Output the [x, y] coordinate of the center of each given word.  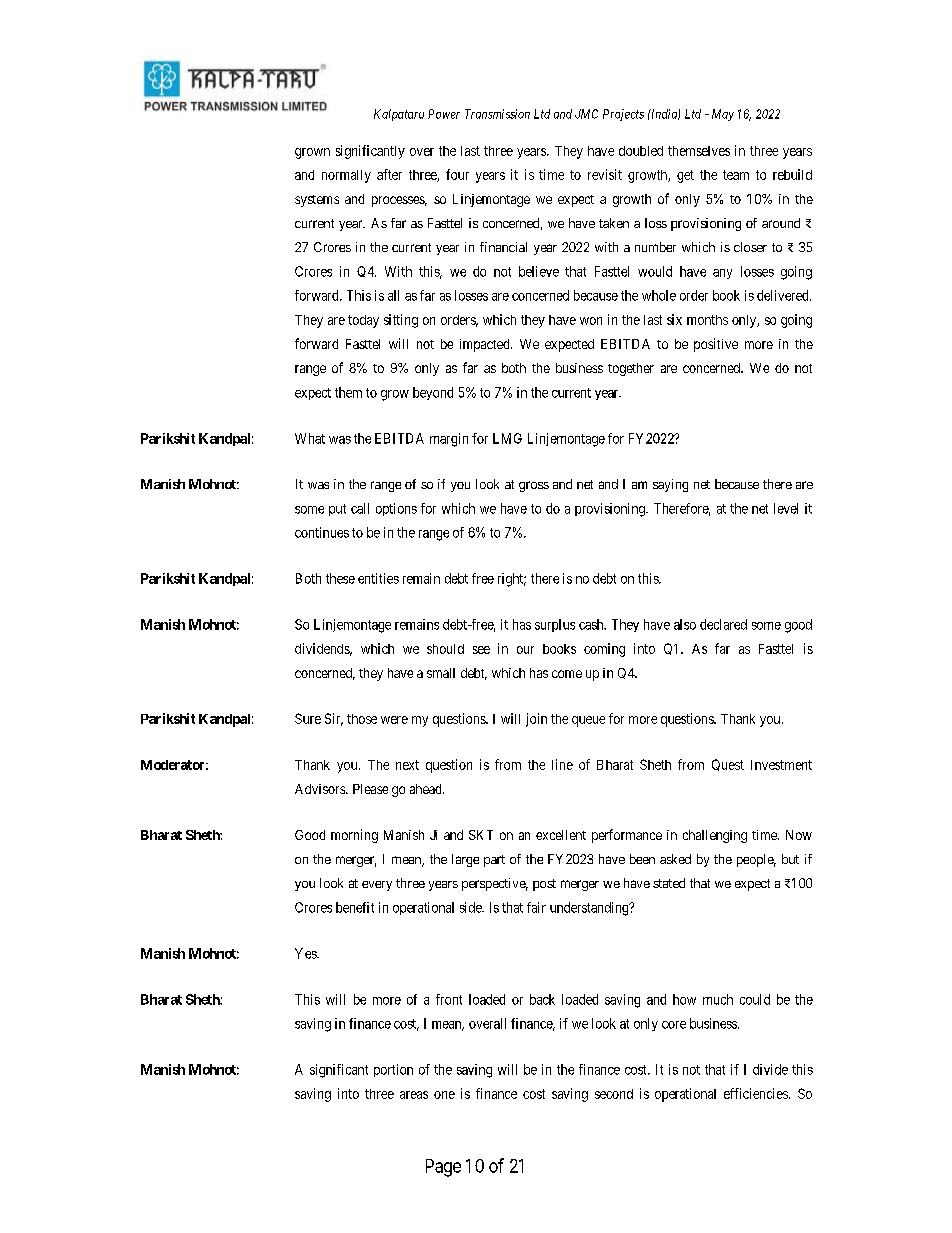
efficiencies [756, 1093]
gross [534, 486]
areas [414, 1095]
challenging [715, 836]
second [614, 1094]
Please [370, 789]
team [736, 175]
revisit [605, 174]
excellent [561, 835]
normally [346, 176]
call [360, 508]
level [786, 508]
